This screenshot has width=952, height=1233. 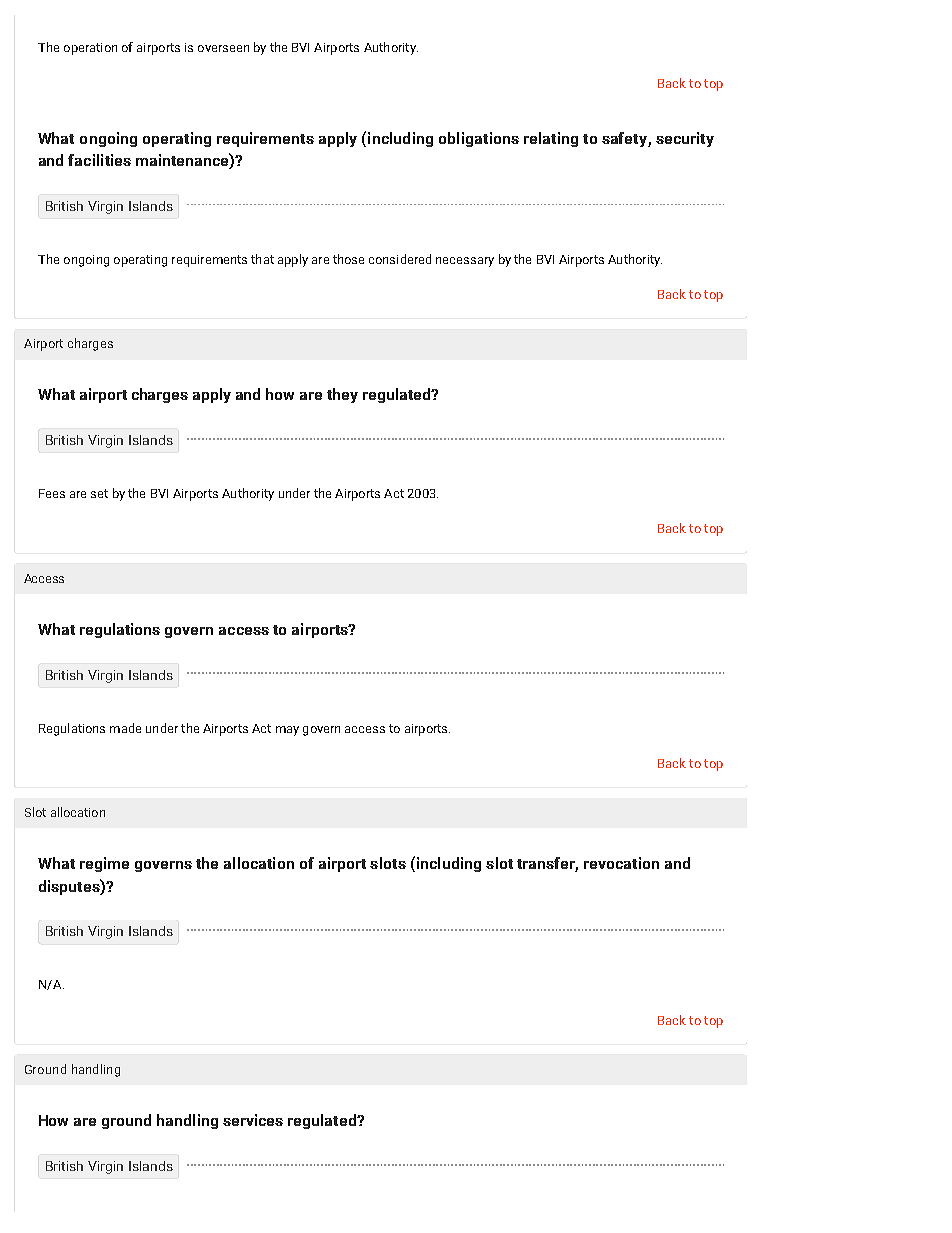 I want to click on made, so click(x=125, y=728).
